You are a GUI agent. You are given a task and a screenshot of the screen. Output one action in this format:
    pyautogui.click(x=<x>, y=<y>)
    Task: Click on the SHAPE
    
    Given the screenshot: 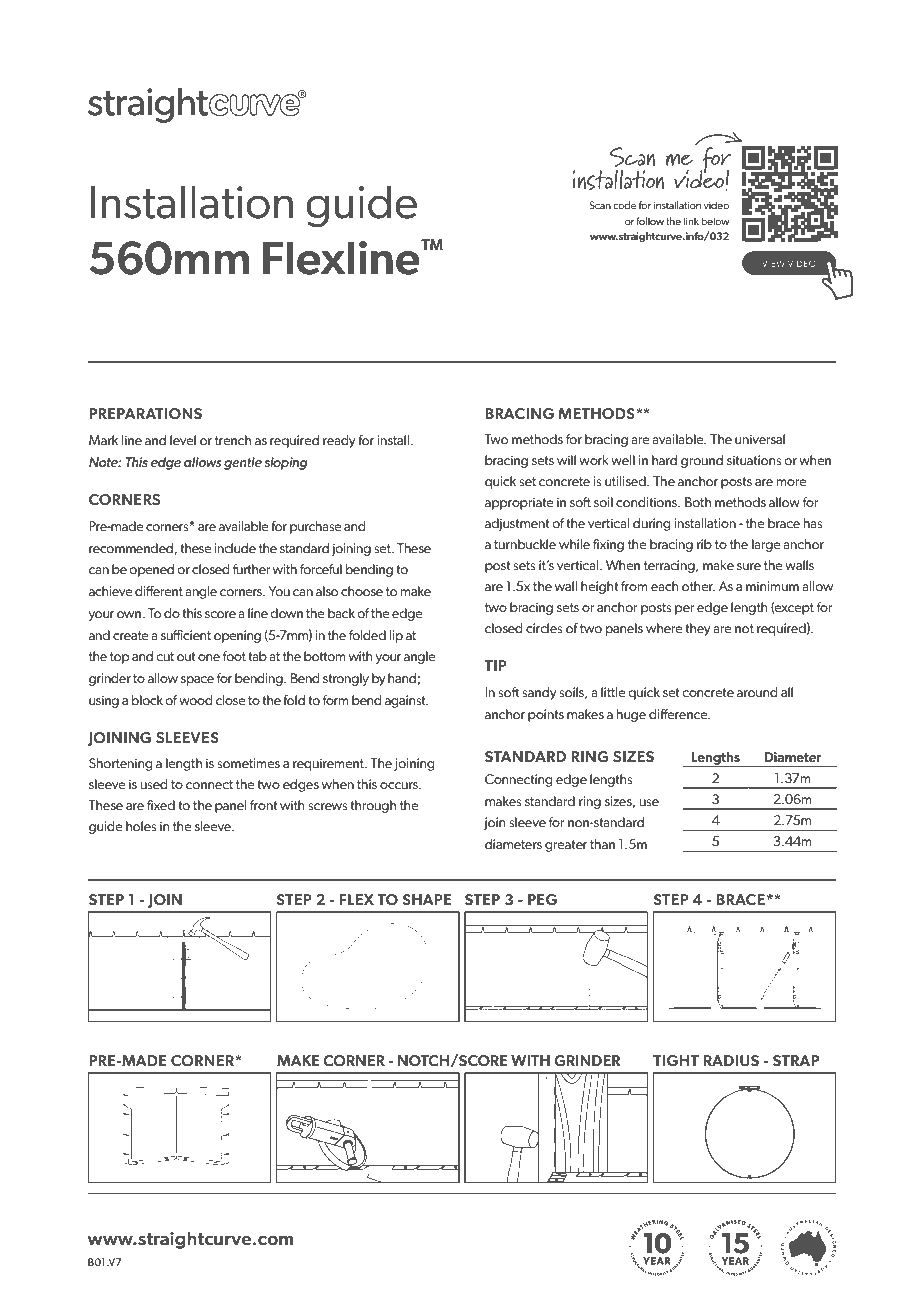 What is the action you would take?
    pyautogui.click(x=427, y=899)
